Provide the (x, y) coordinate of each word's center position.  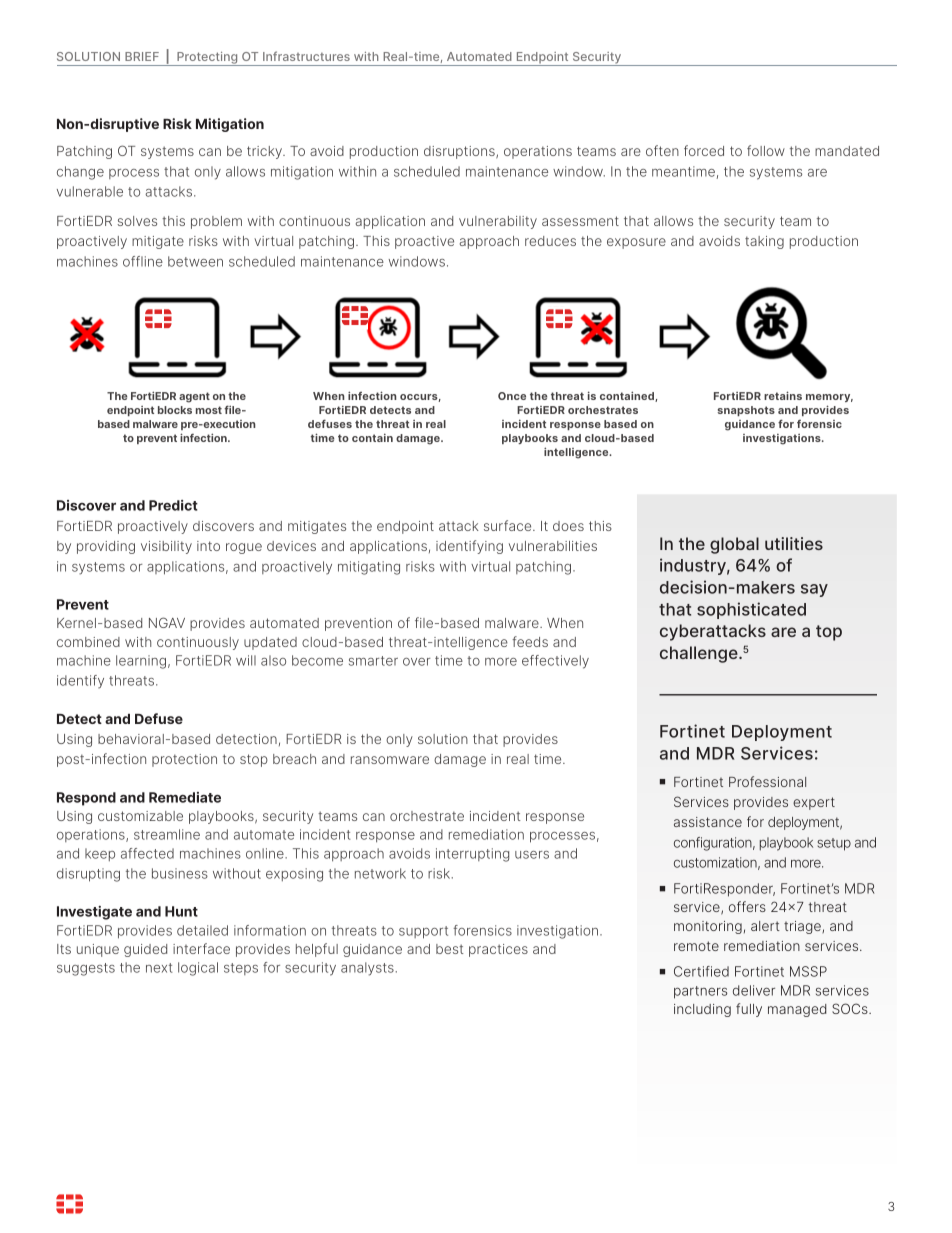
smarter (373, 661)
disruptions (460, 152)
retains (783, 395)
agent (194, 397)
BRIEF (142, 56)
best (450, 949)
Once (512, 396)
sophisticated (751, 610)
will (246, 660)
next (159, 968)
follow (766, 150)
